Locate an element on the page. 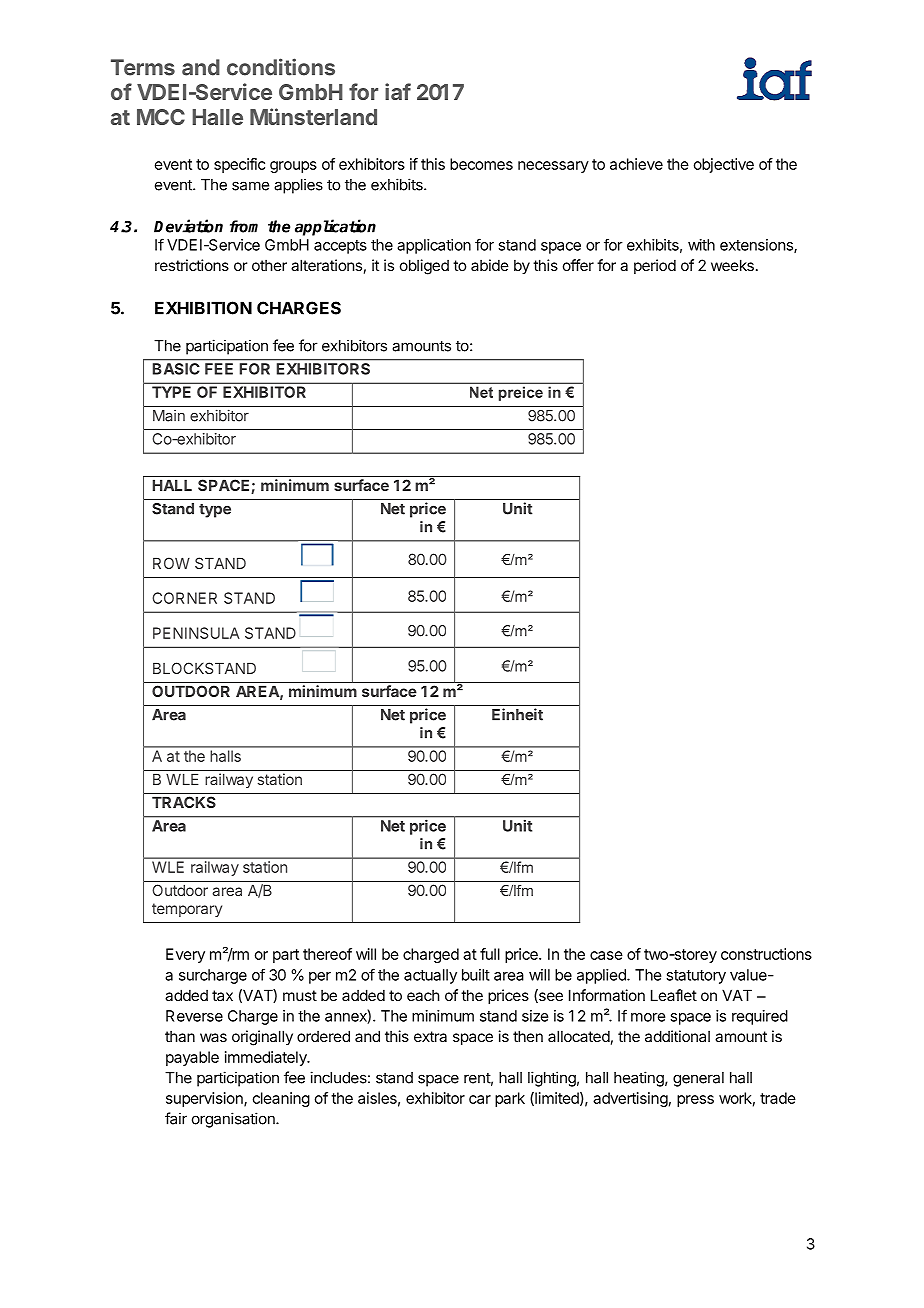  car is located at coordinates (480, 1099).
